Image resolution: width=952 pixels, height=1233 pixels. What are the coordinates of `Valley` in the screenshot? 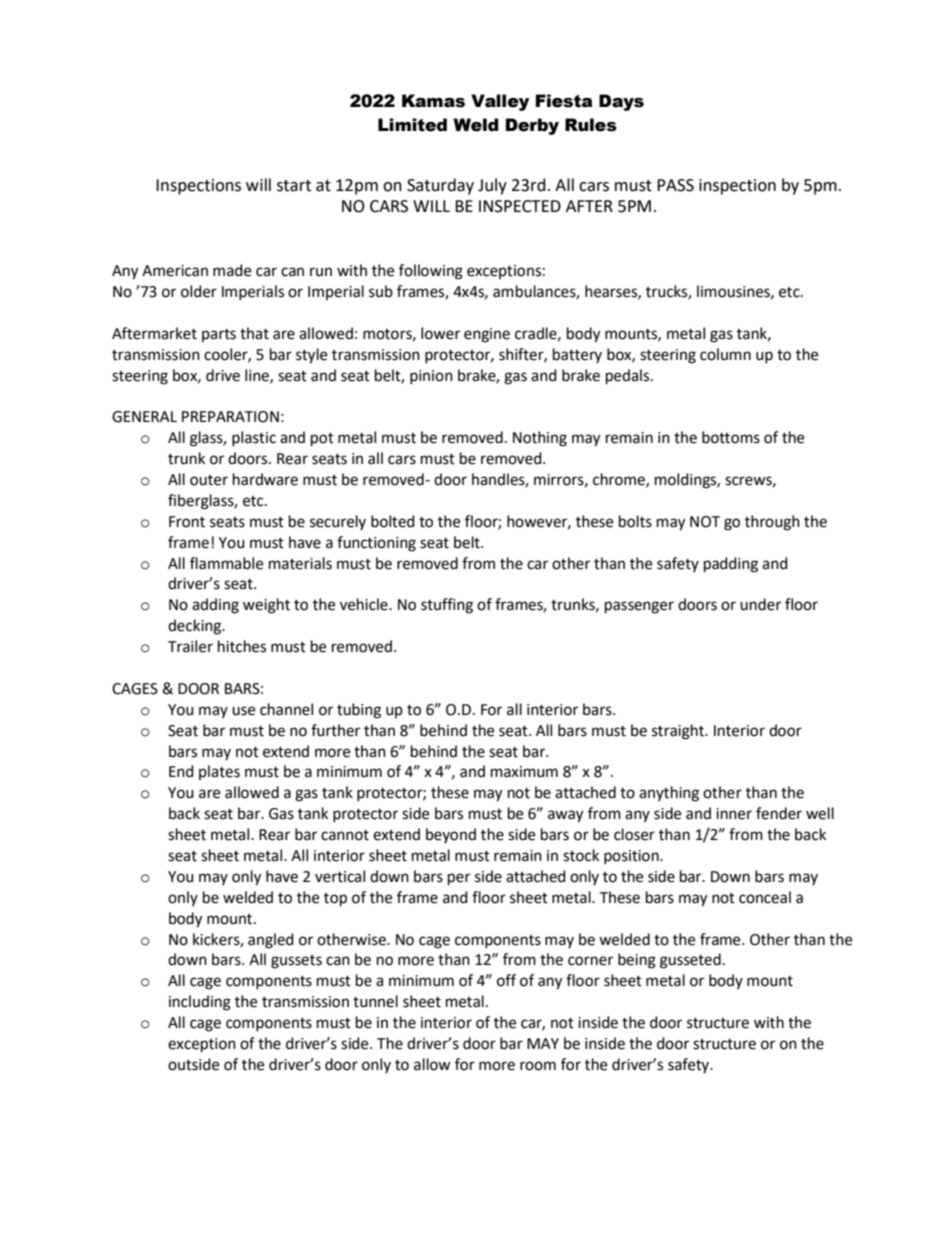 It's located at (500, 102).
